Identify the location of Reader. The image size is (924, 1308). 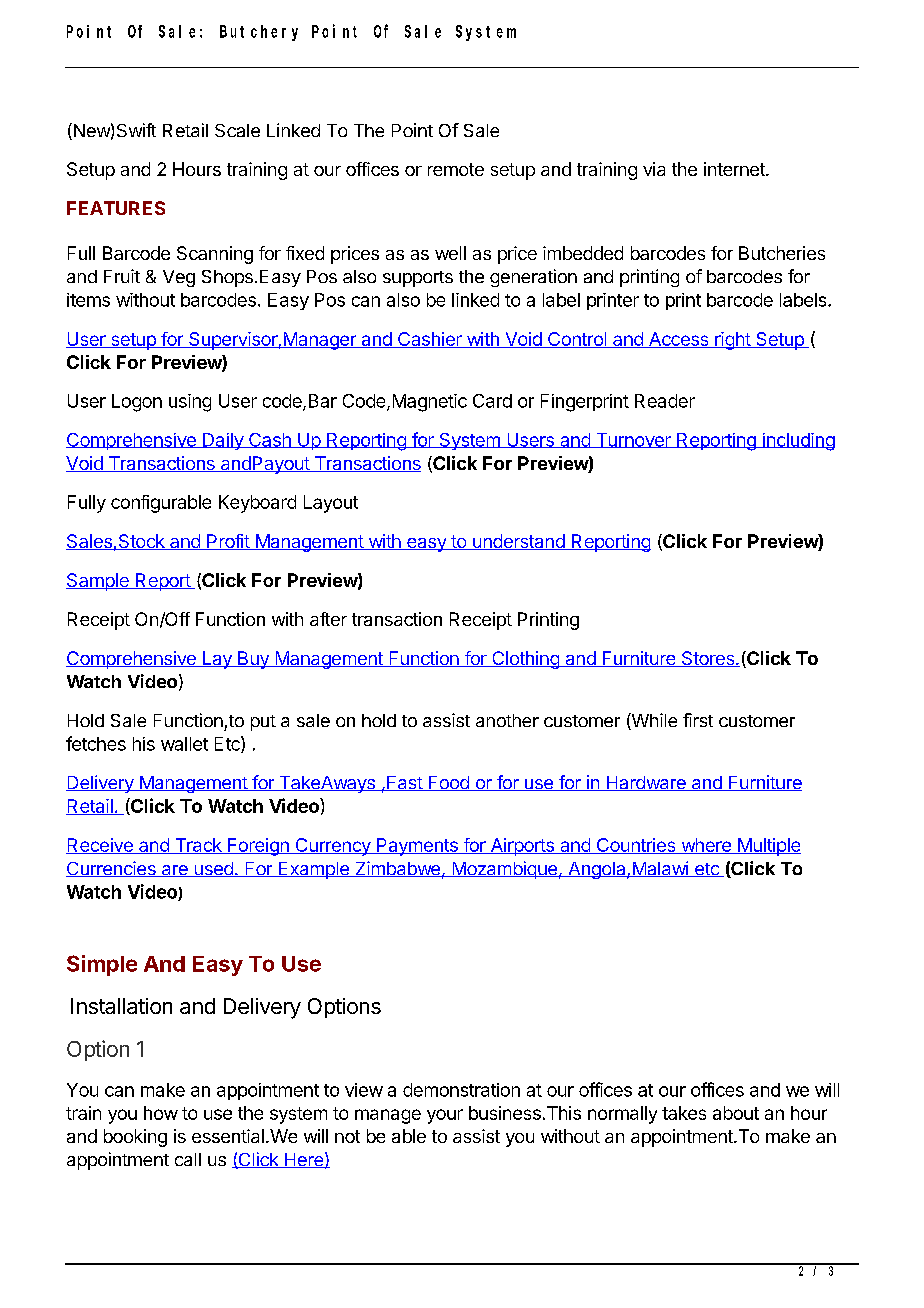
(665, 401).
